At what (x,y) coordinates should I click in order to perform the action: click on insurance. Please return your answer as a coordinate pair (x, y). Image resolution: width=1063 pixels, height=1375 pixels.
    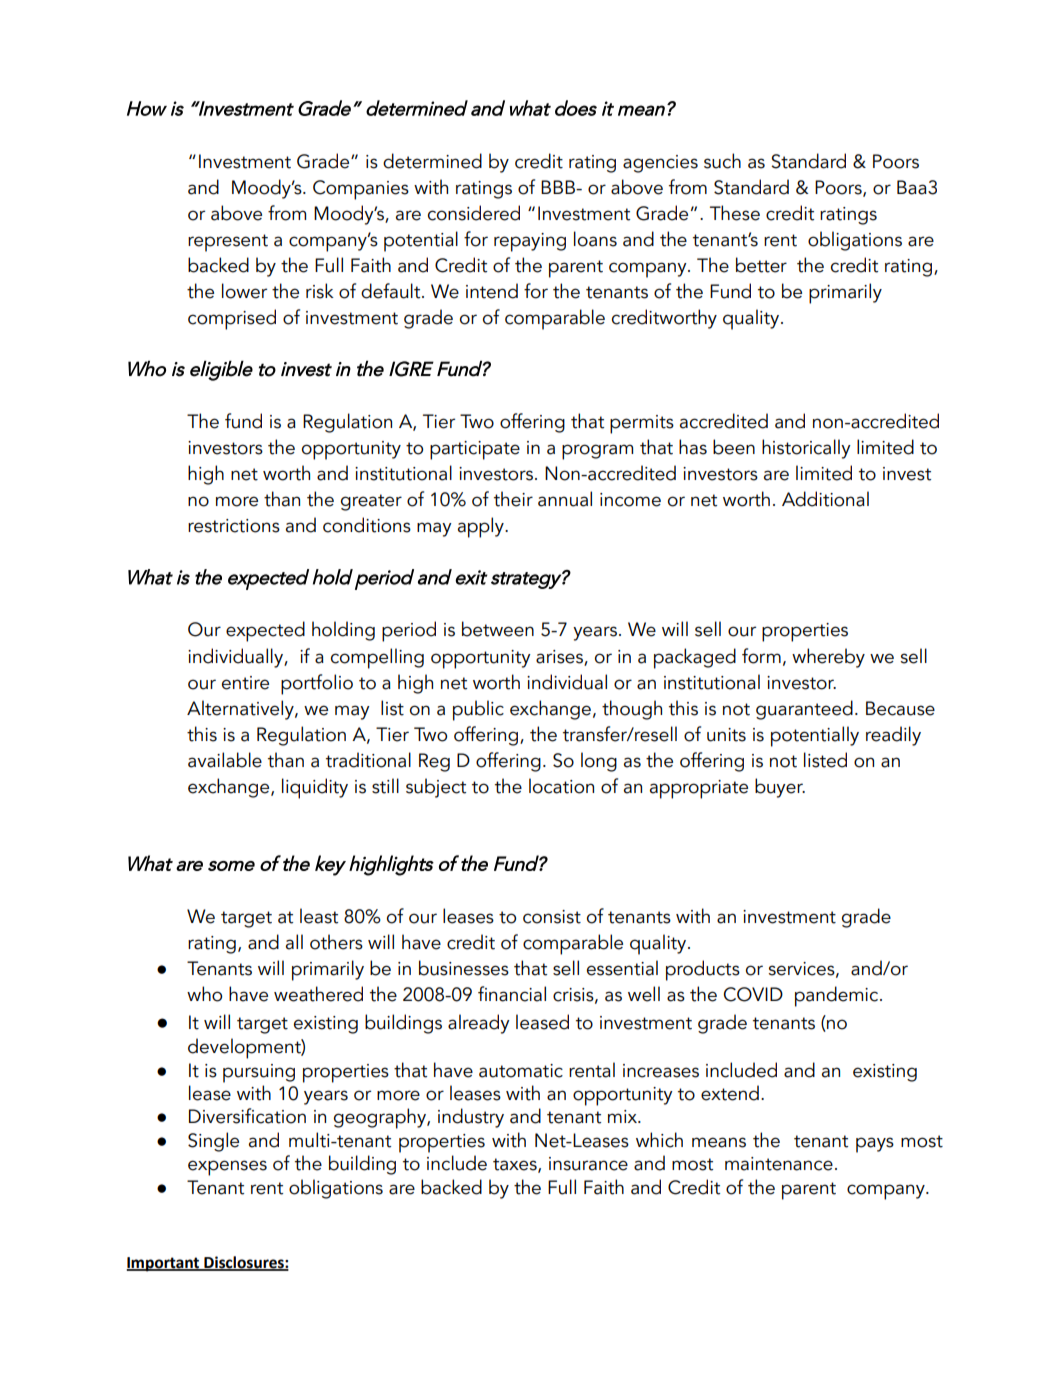
    Looking at the image, I should click on (588, 1164).
